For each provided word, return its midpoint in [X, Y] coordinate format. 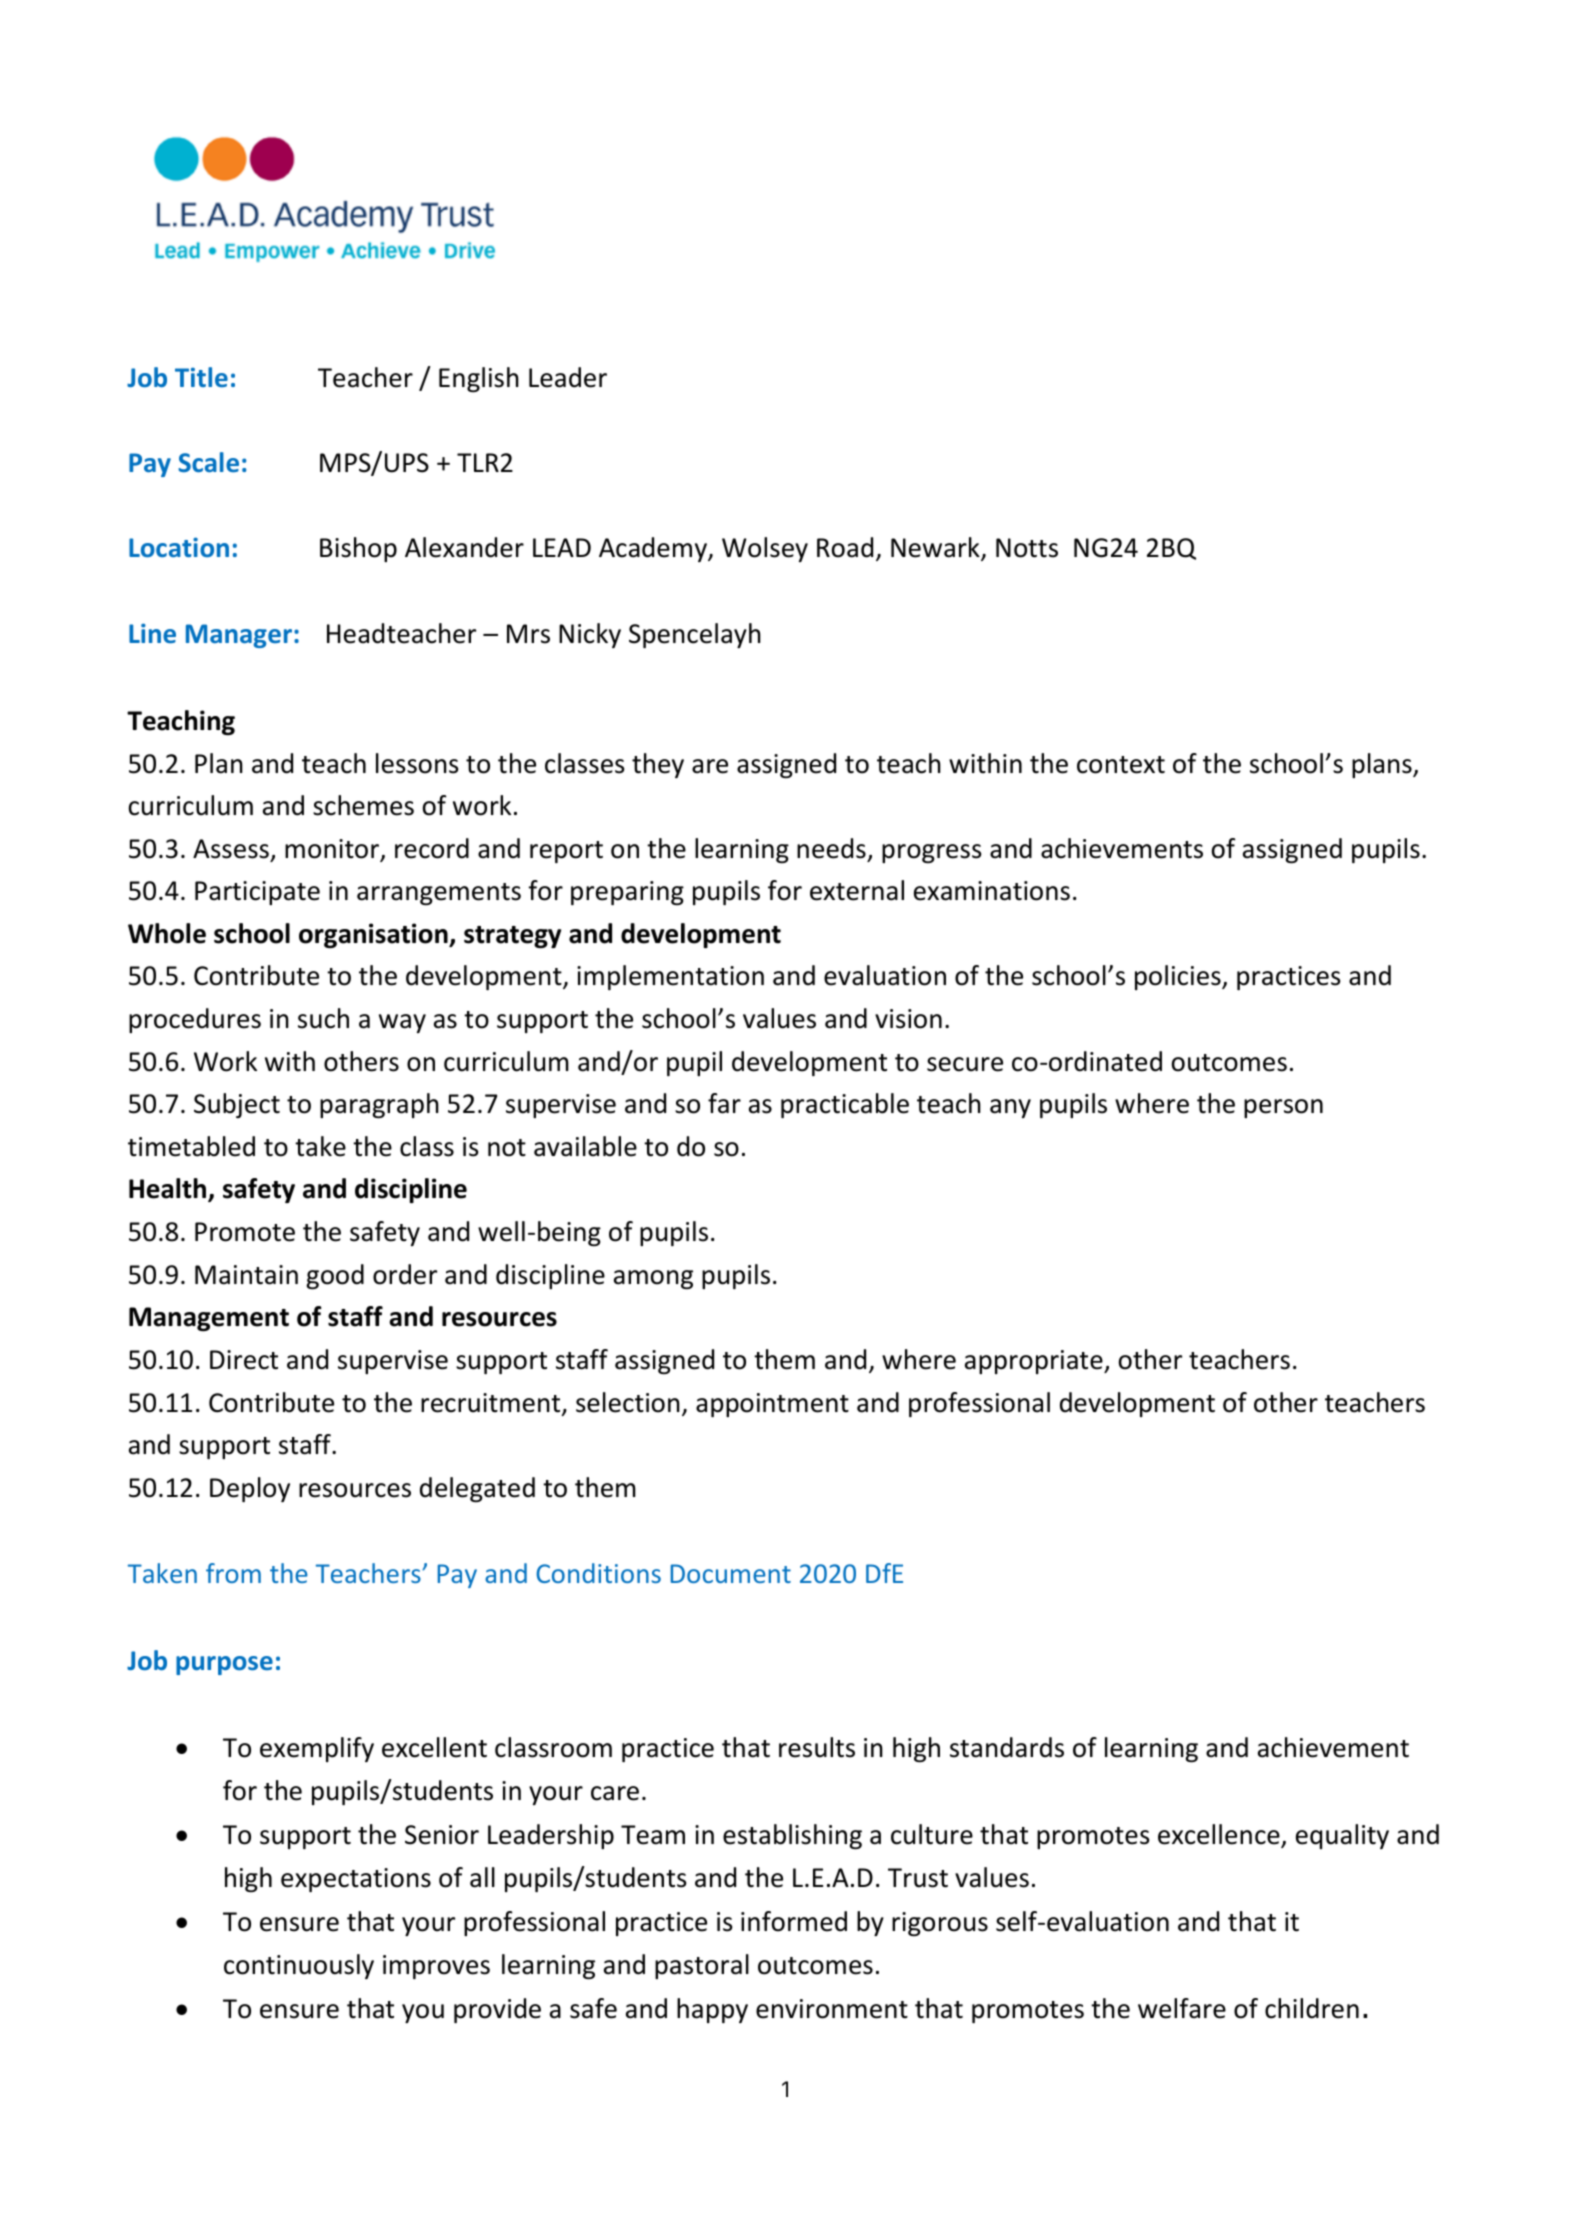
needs [831, 848]
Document [731, 1573]
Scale [208, 462]
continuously [299, 1966]
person [1283, 1108]
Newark [936, 548]
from [233, 1573]
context [1121, 765]
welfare [1182, 2008]
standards [1007, 1747]
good [335, 1276]
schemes [363, 805]
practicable [845, 1105]
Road [845, 547]
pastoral [702, 1966]
